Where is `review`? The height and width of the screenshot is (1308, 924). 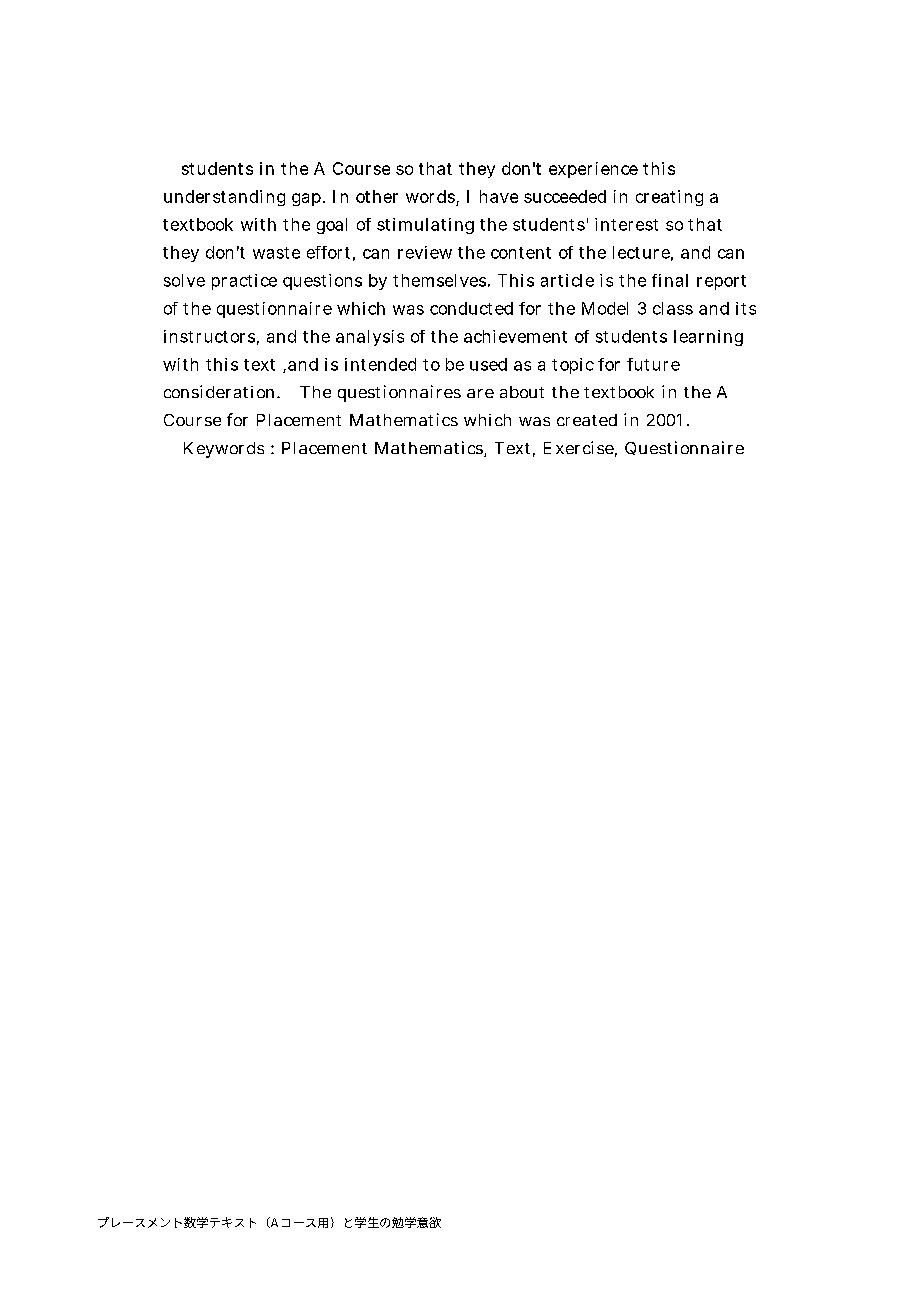 review is located at coordinates (425, 252).
